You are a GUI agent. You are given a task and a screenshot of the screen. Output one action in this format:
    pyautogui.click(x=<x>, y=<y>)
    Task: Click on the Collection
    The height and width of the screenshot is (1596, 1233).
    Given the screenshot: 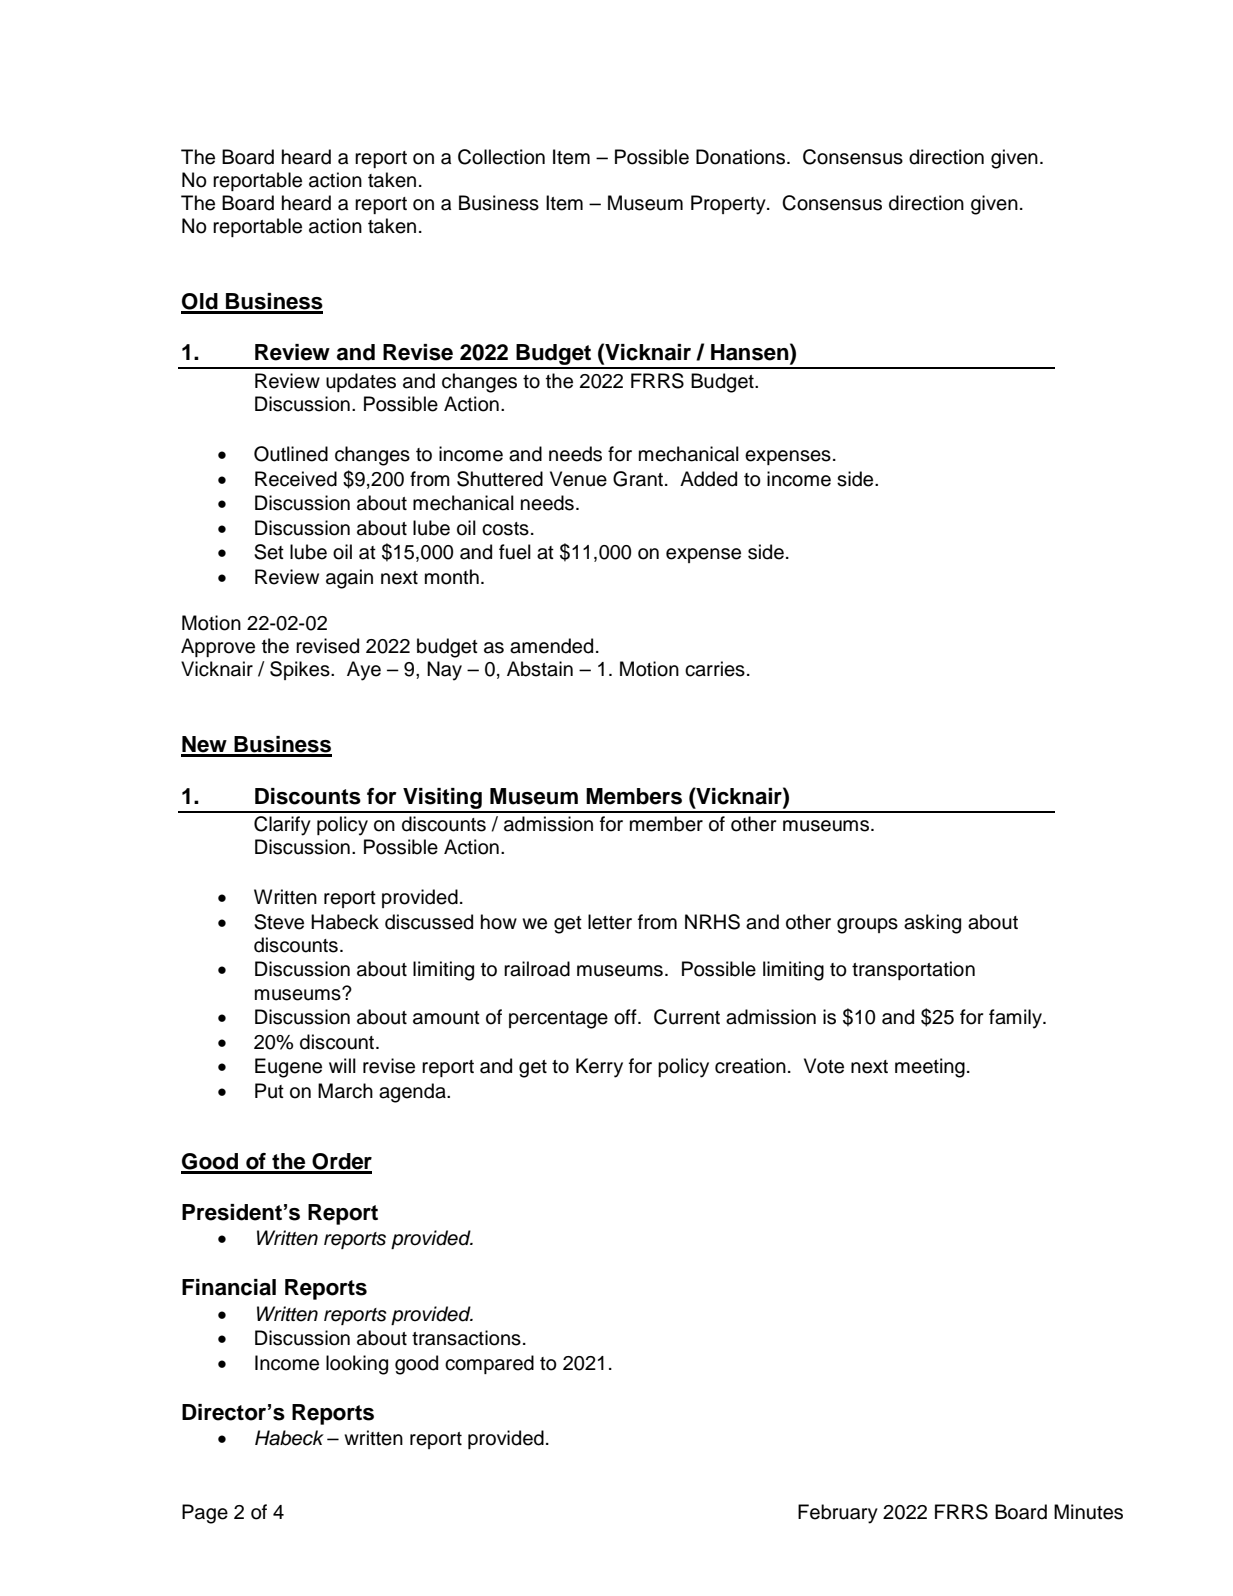 What is the action you would take?
    pyautogui.click(x=501, y=157)
